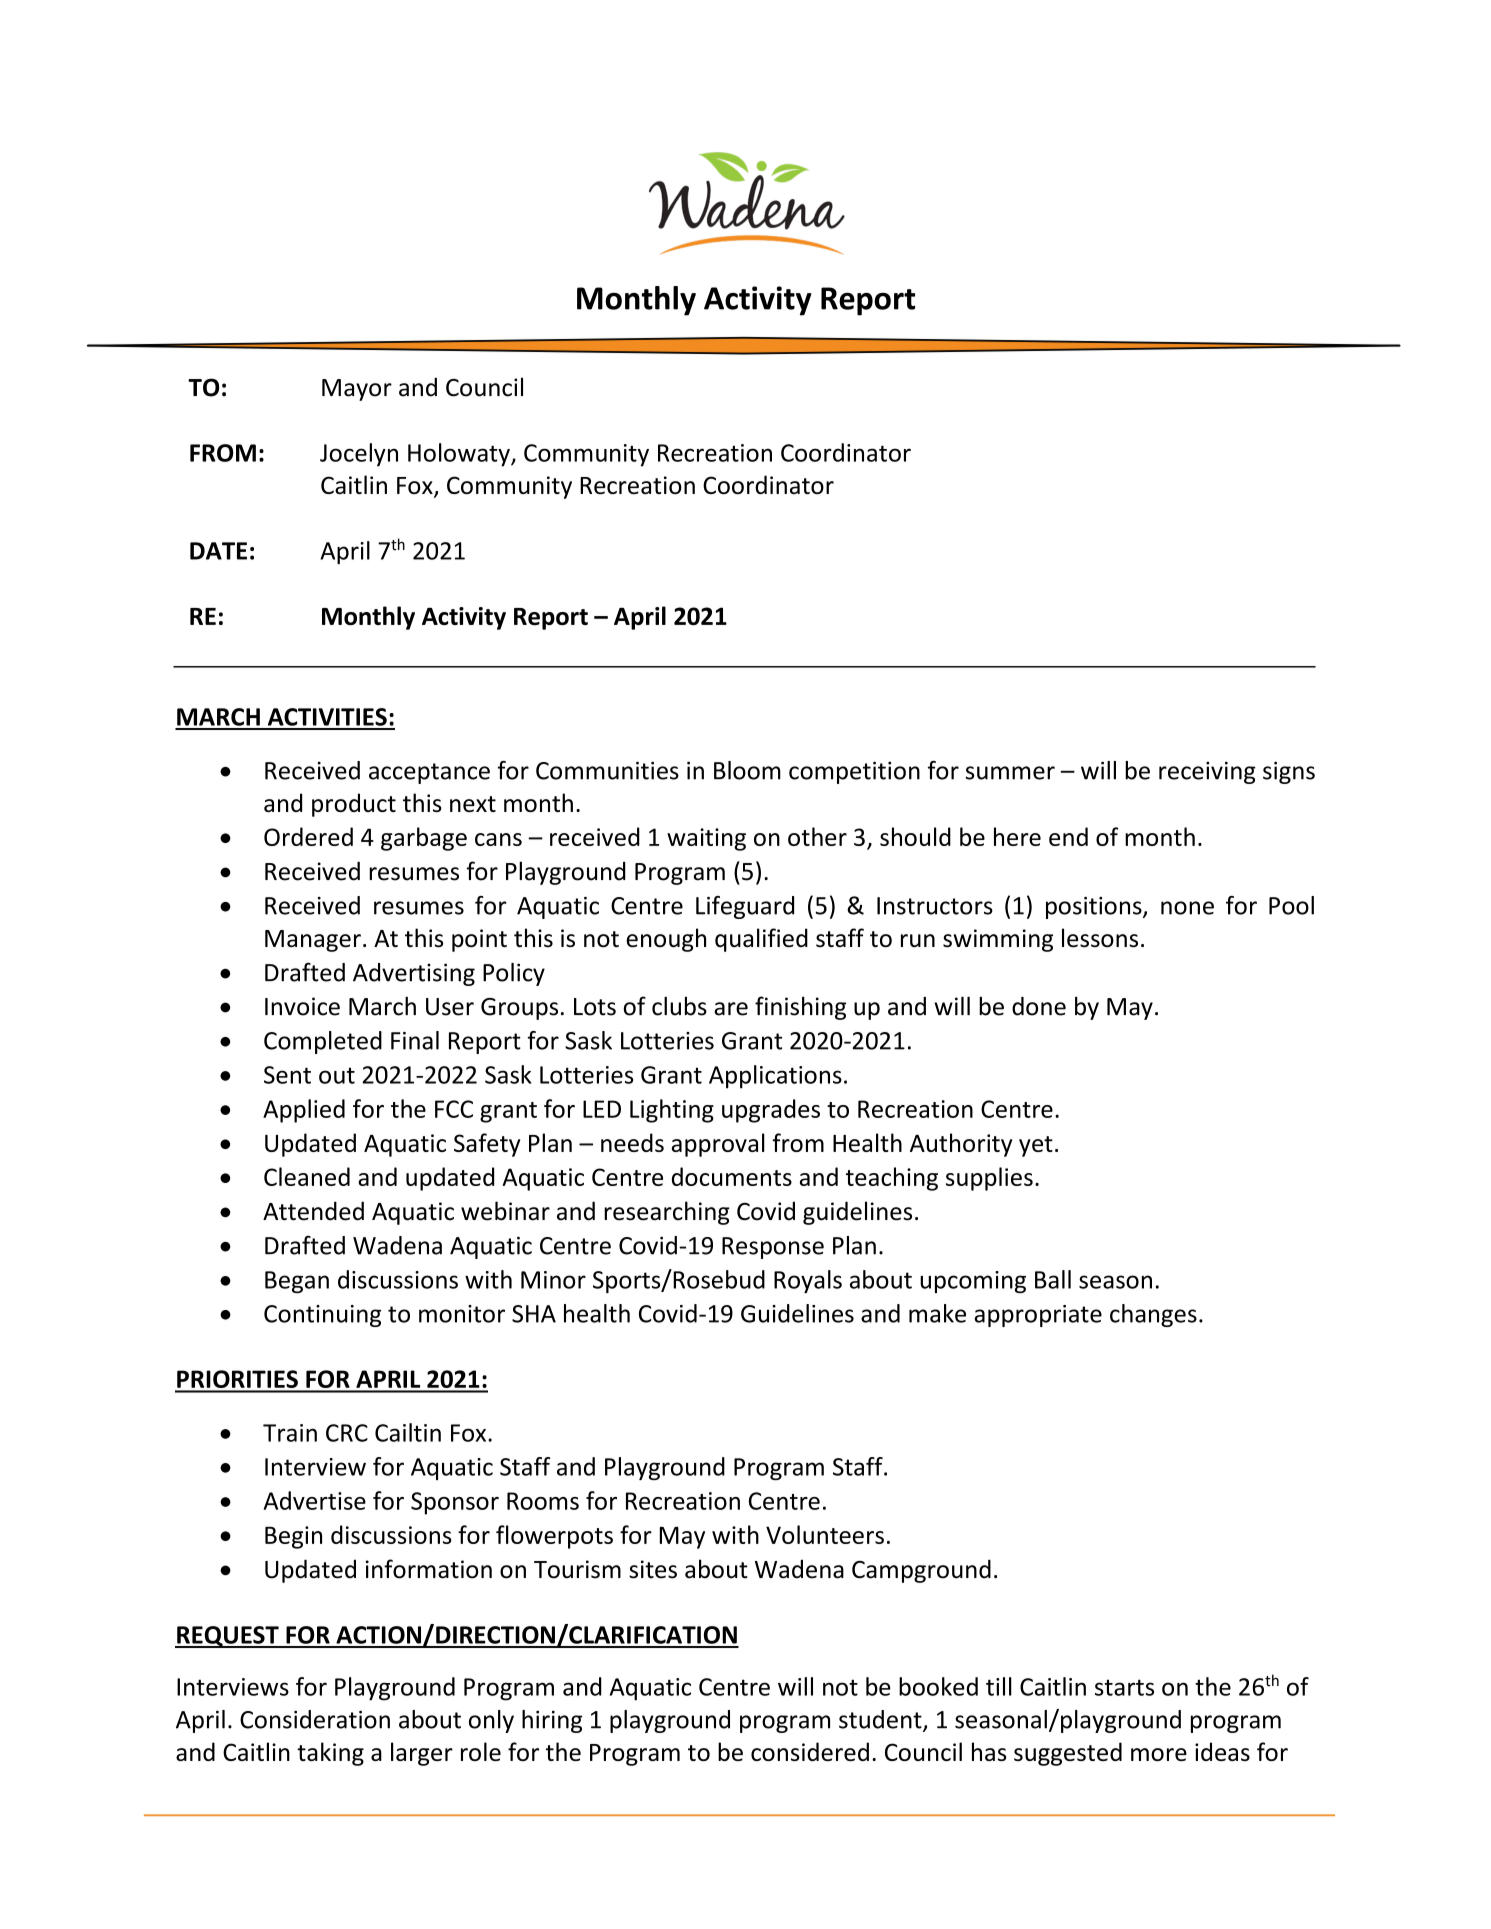  I want to click on done, so click(1039, 1006).
